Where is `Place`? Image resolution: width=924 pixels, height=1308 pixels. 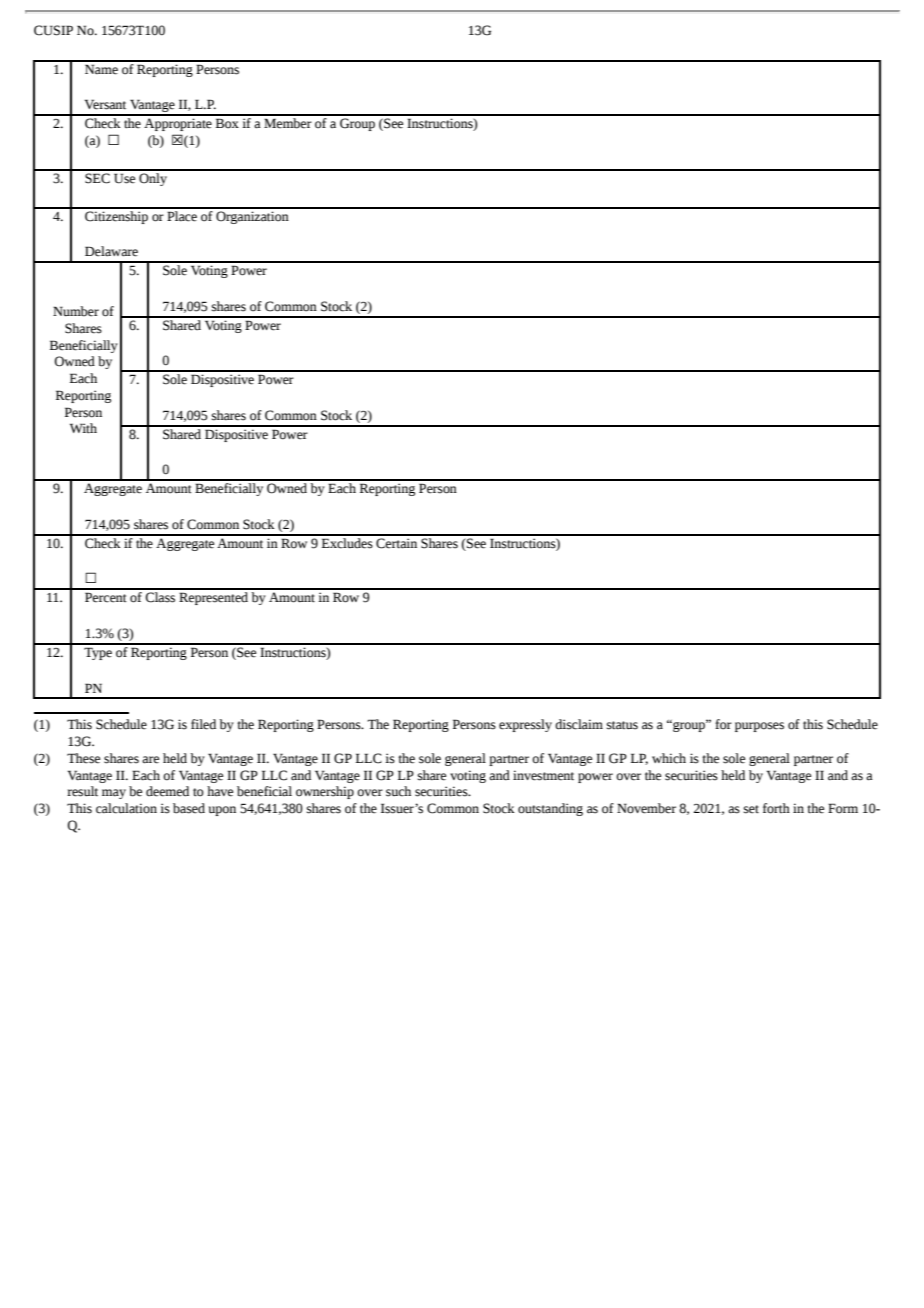 Place is located at coordinates (182, 215).
